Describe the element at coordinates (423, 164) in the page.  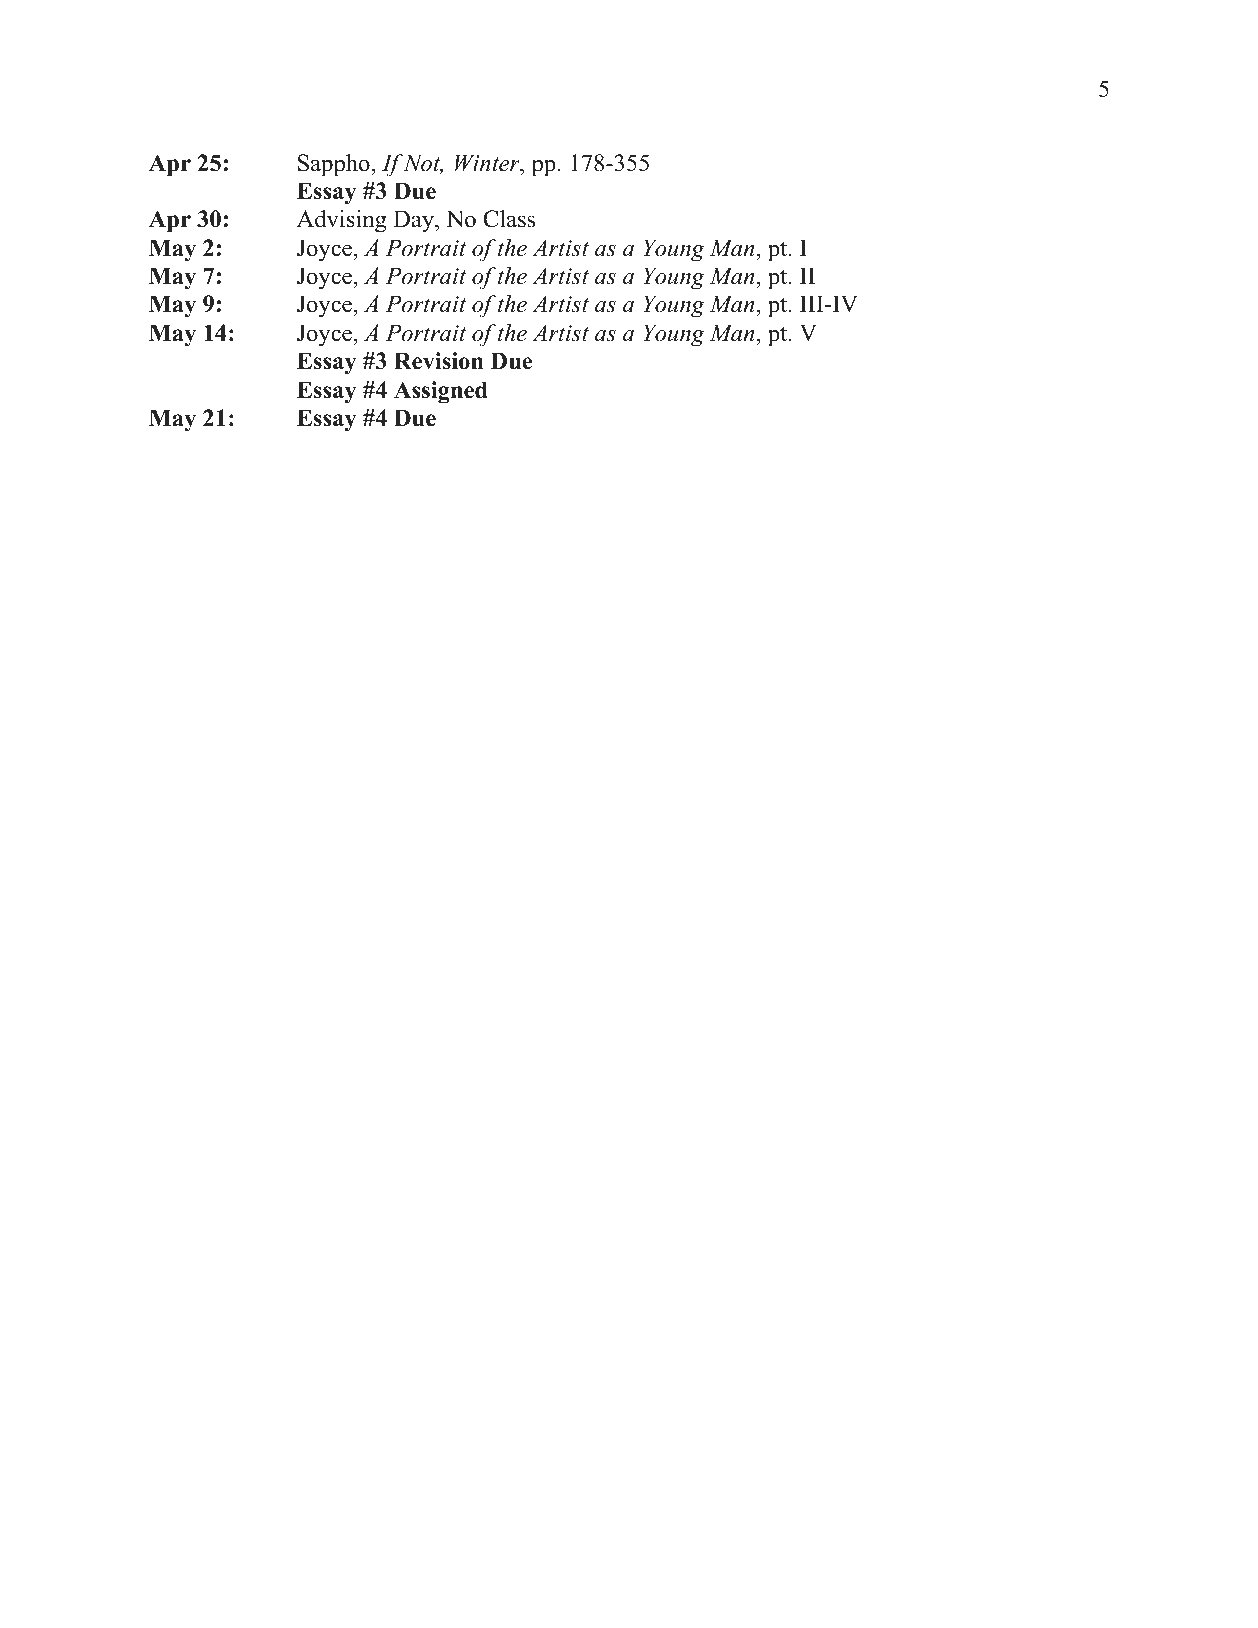
I see `Not` at that location.
